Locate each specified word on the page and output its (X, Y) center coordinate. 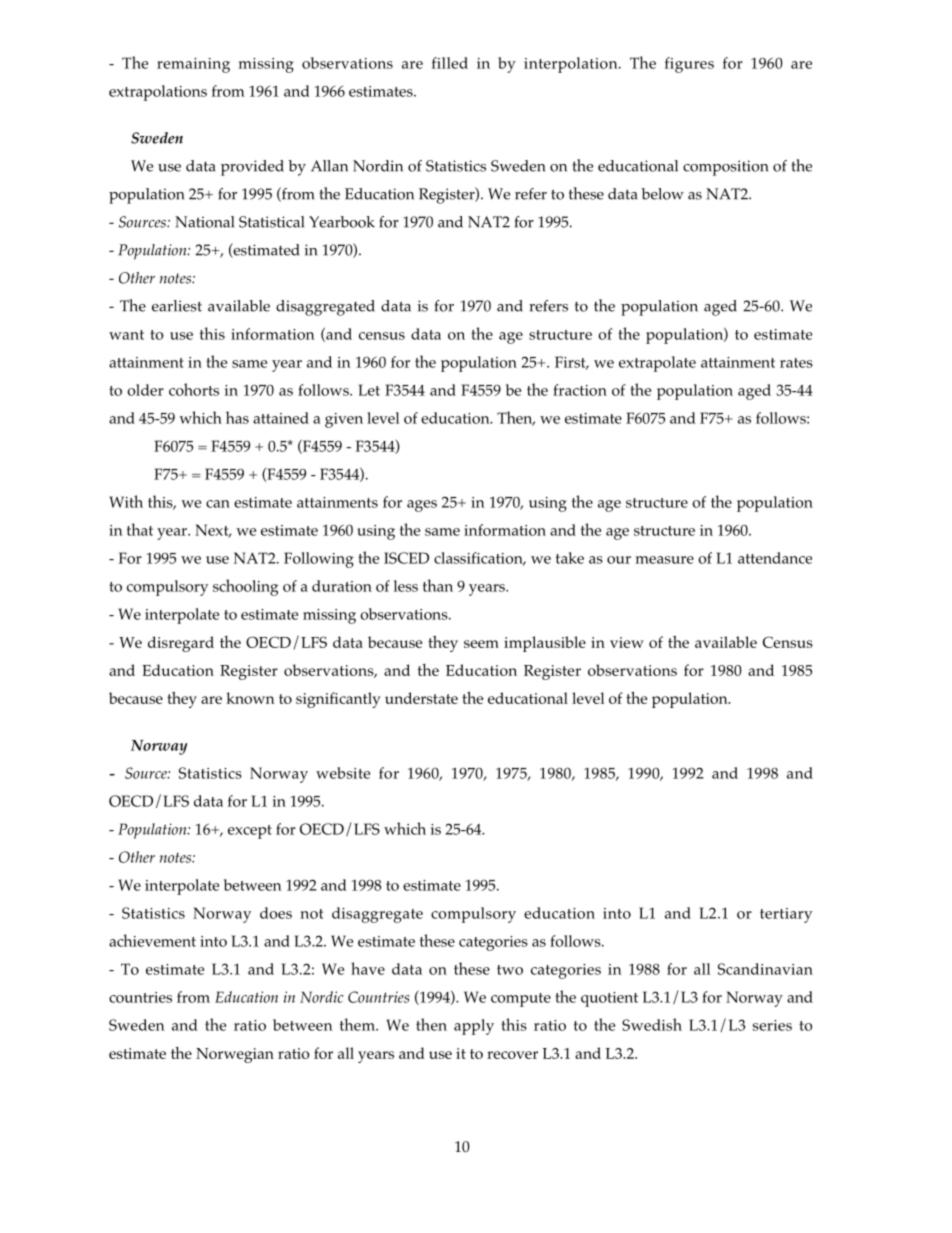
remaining (193, 65)
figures (689, 65)
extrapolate (657, 364)
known (250, 698)
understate (421, 698)
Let (369, 390)
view (627, 642)
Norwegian (235, 1055)
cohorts (194, 389)
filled (450, 63)
